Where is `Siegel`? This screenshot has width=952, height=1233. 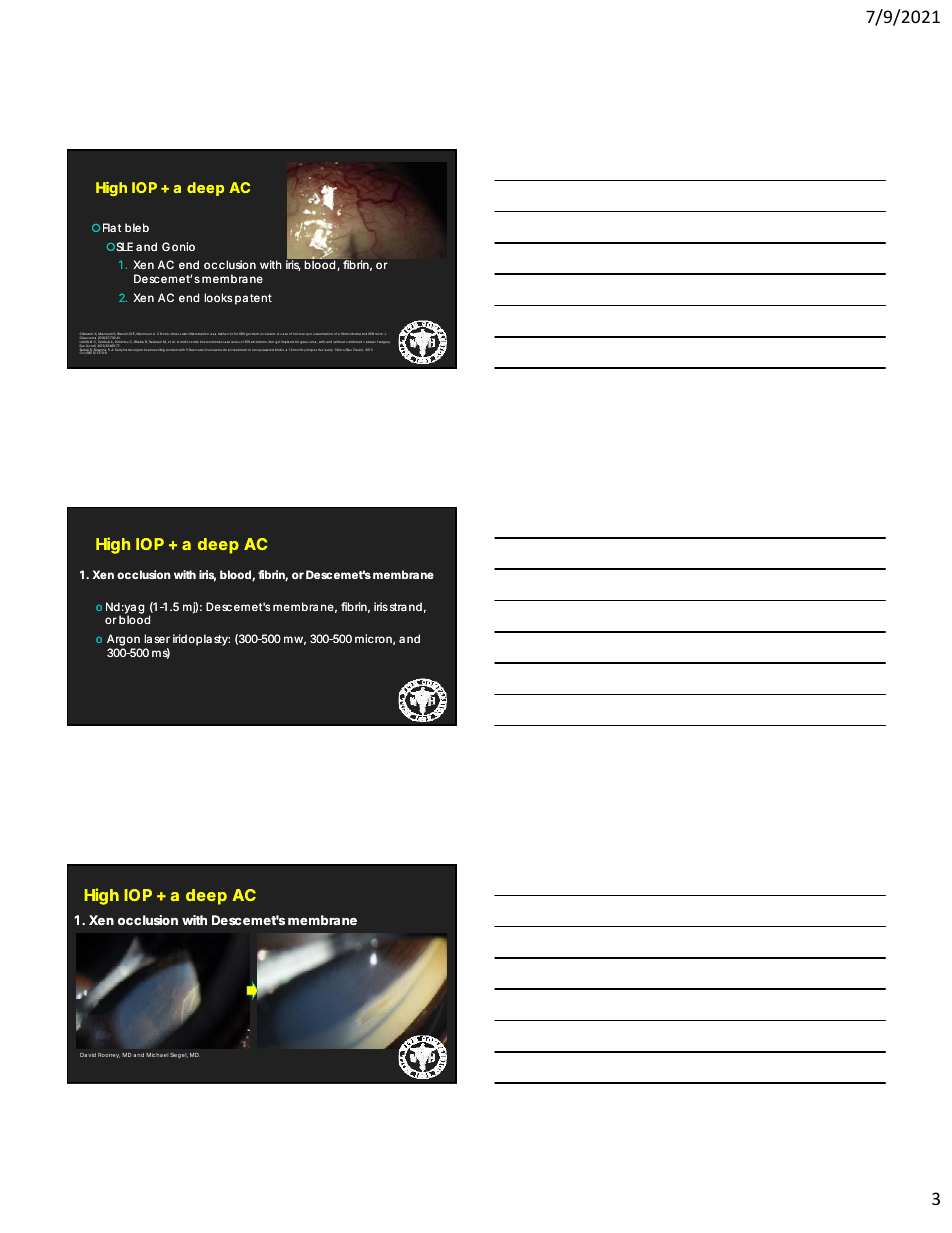
Siegel is located at coordinates (179, 1055).
